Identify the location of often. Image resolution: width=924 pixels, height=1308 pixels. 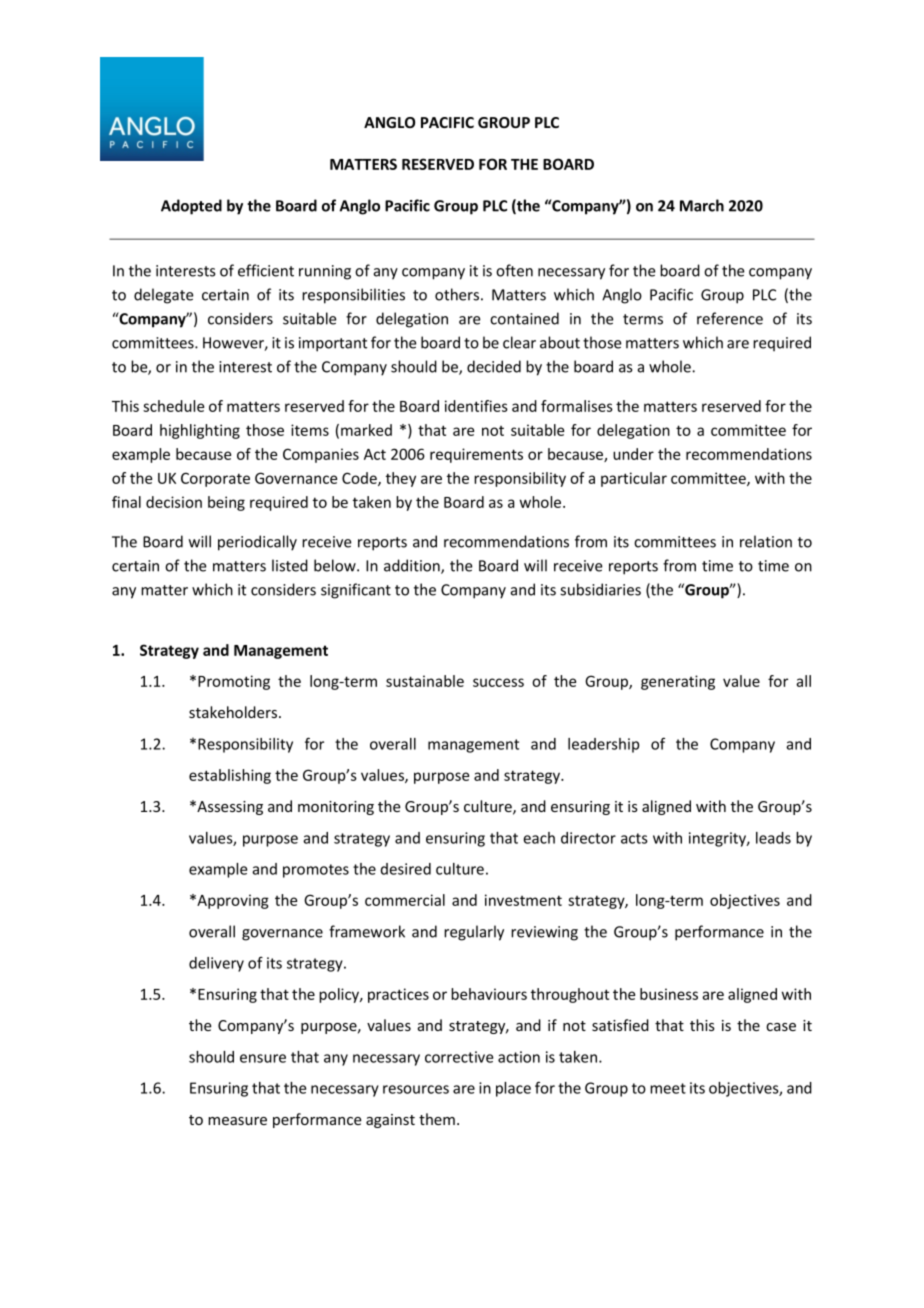
(514, 270).
